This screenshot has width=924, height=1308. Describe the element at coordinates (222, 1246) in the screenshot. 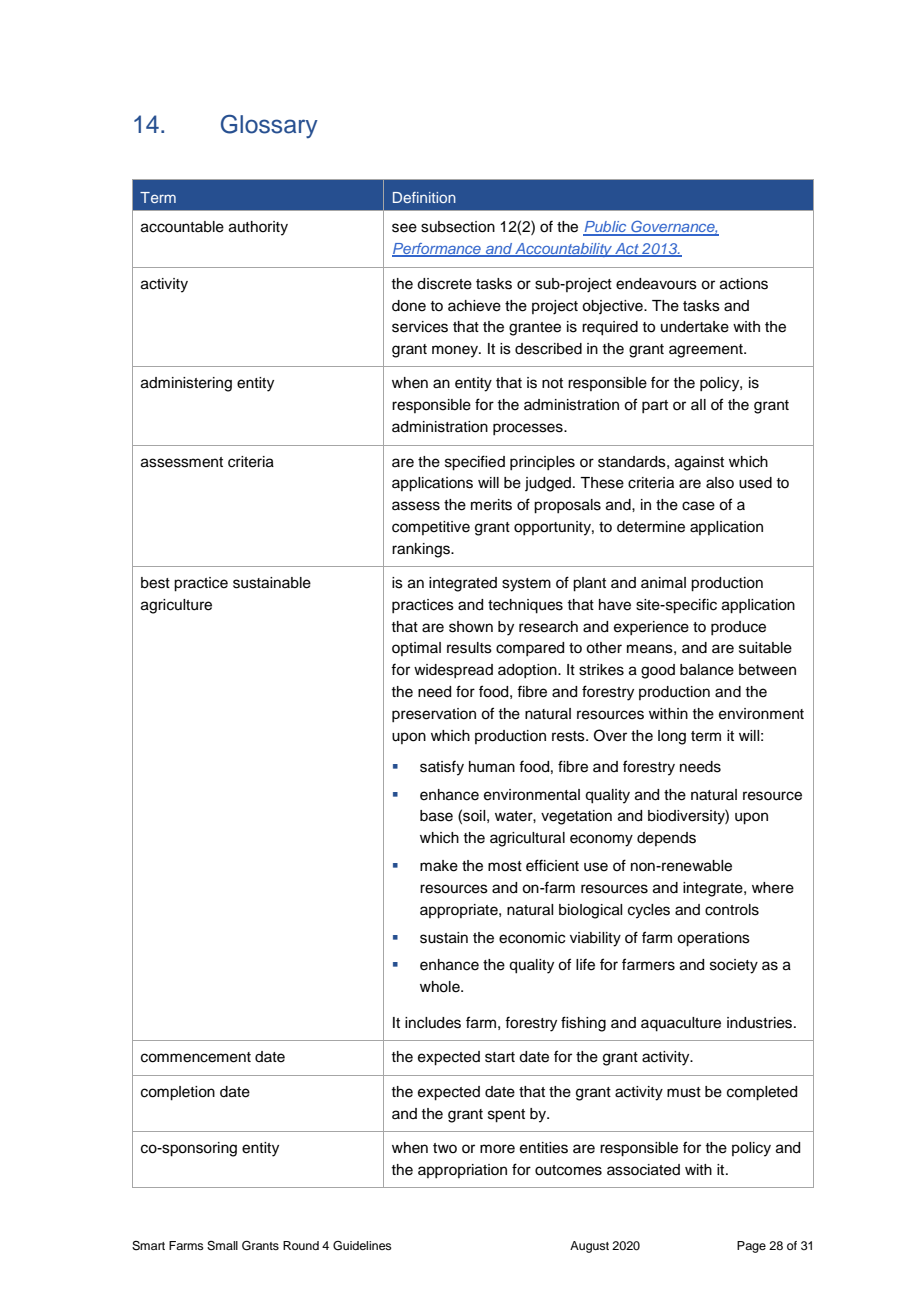

I see `Small` at that location.
